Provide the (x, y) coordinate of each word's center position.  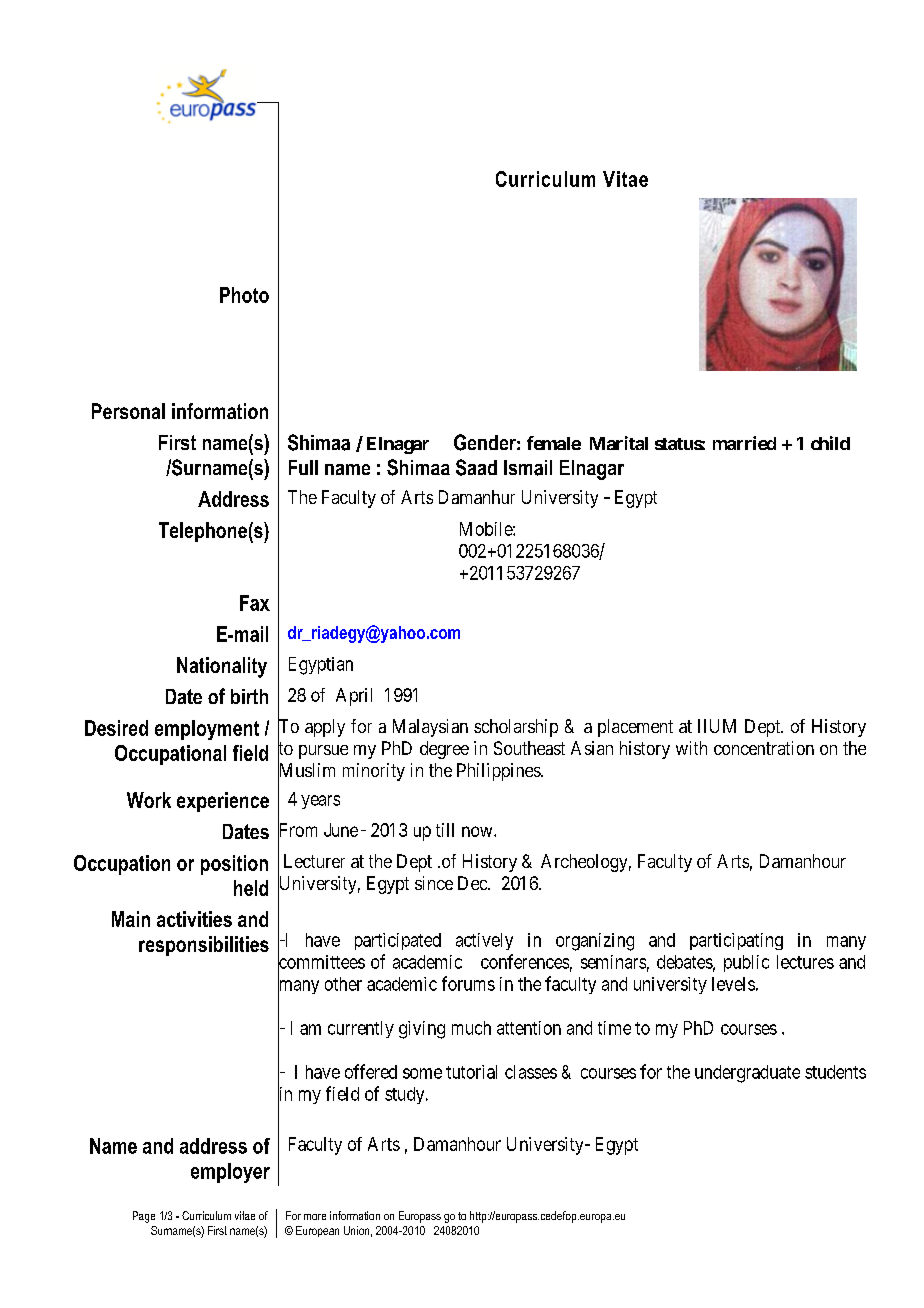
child (830, 443)
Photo (244, 295)
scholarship (516, 728)
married (744, 443)
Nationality (222, 667)
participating (736, 941)
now (478, 831)
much (471, 1028)
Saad (476, 467)
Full (303, 467)
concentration (764, 748)
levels (733, 984)
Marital (619, 443)
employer (230, 1173)
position (234, 865)
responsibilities (204, 946)
